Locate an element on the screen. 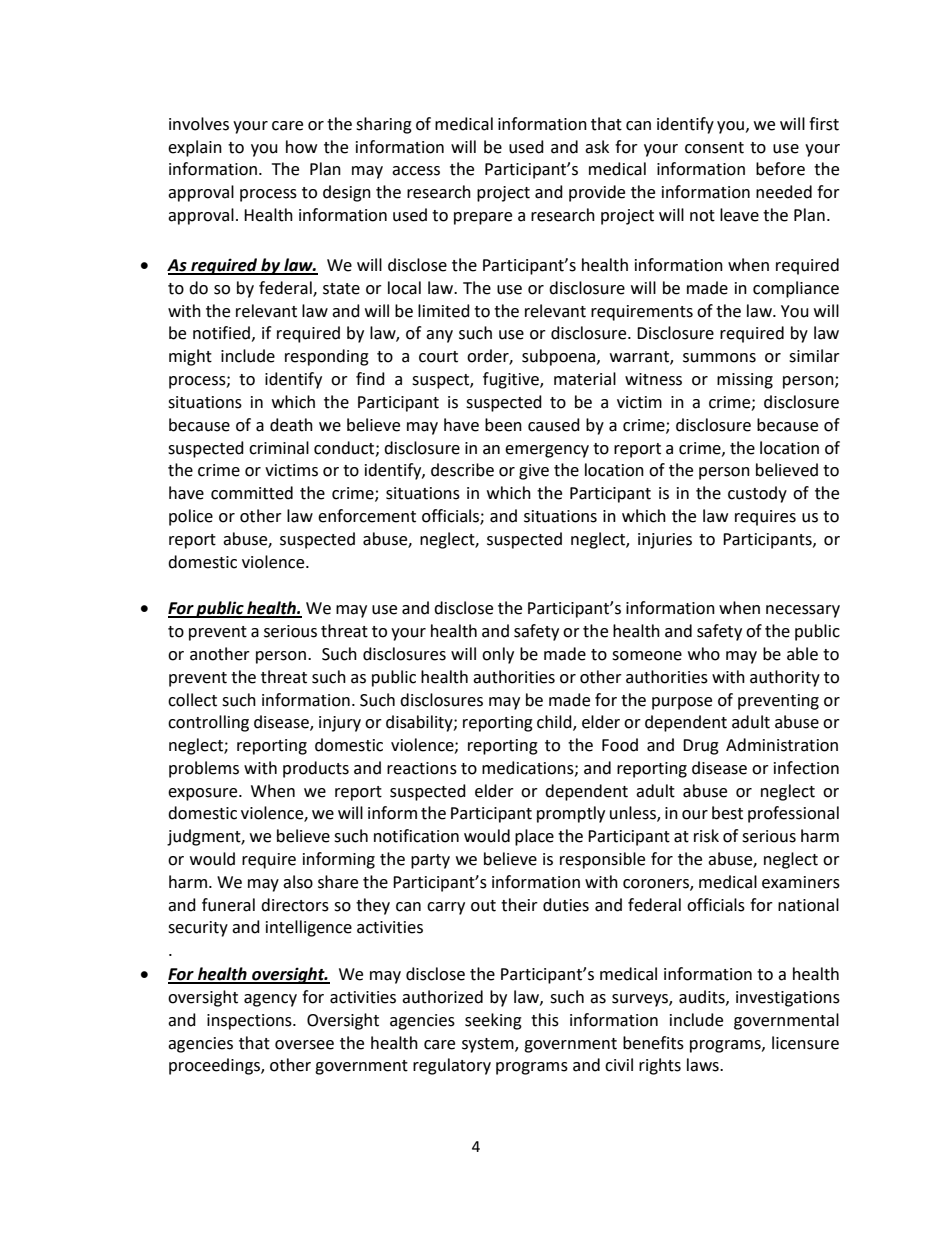  child is located at coordinates (555, 723).
